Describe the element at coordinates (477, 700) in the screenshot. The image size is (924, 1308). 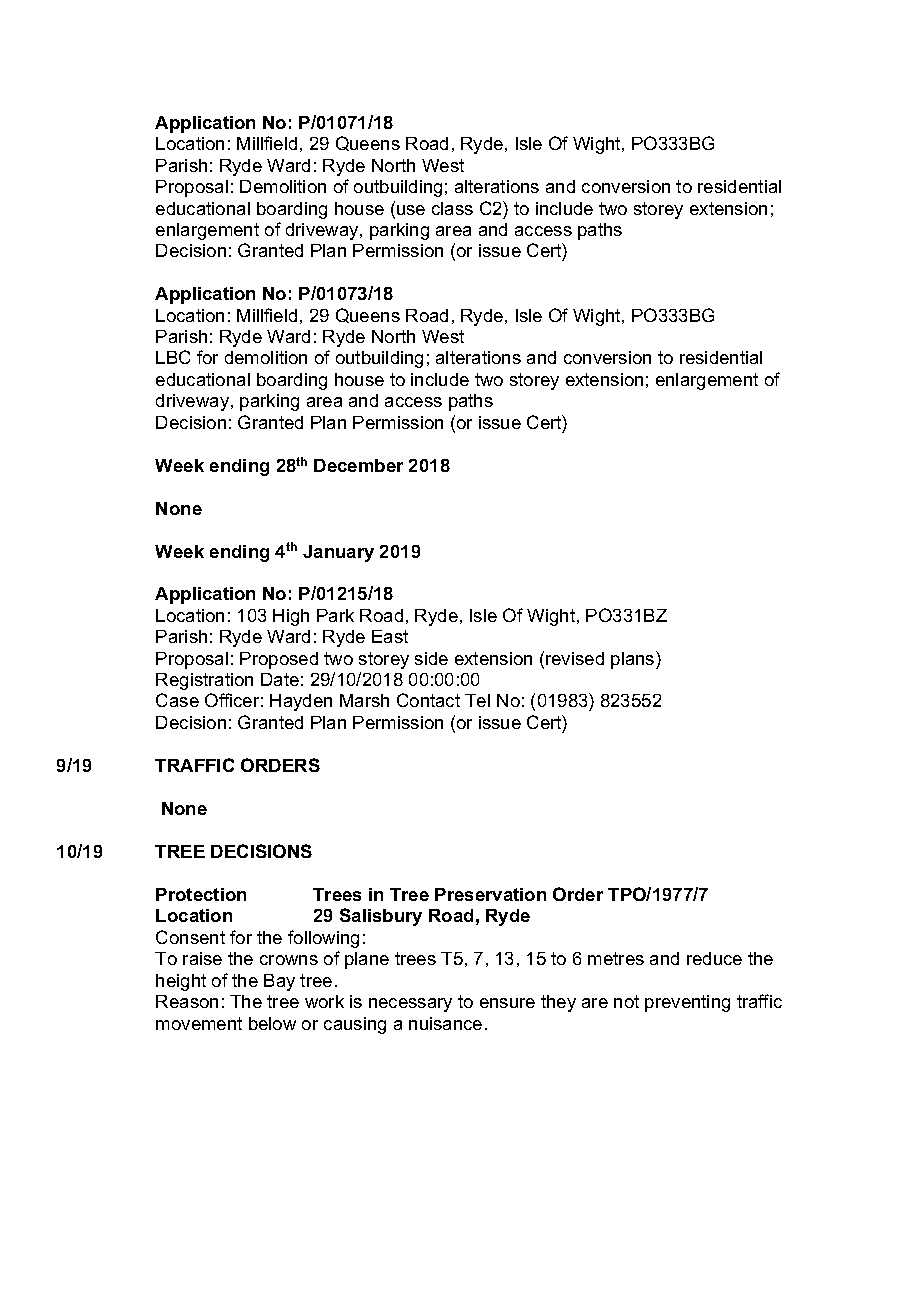
I see `Tel` at that location.
